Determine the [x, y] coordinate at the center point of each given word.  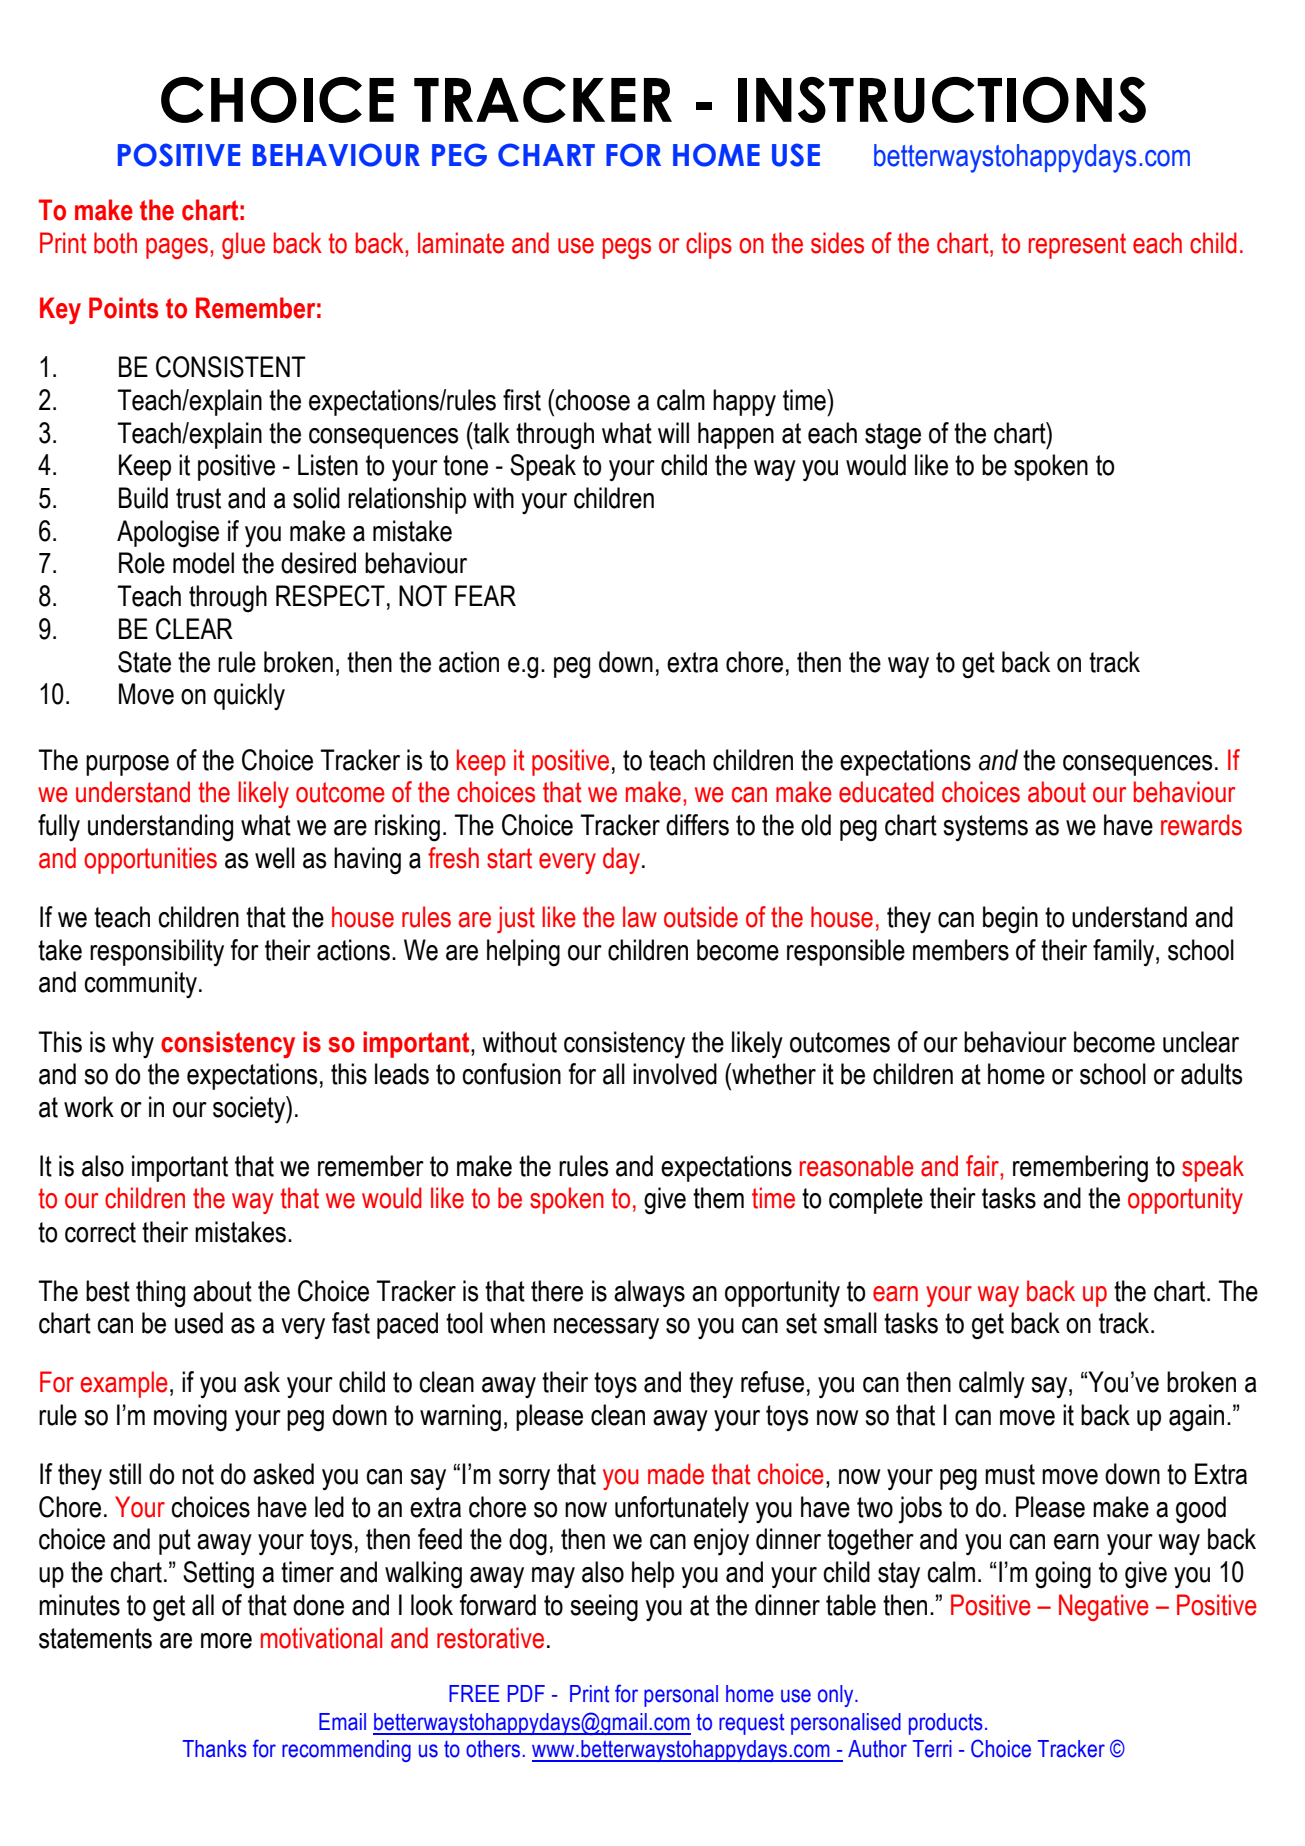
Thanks [215, 1749]
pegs [627, 248]
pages [177, 248]
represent [1077, 246]
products [946, 1724]
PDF [526, 1693]
